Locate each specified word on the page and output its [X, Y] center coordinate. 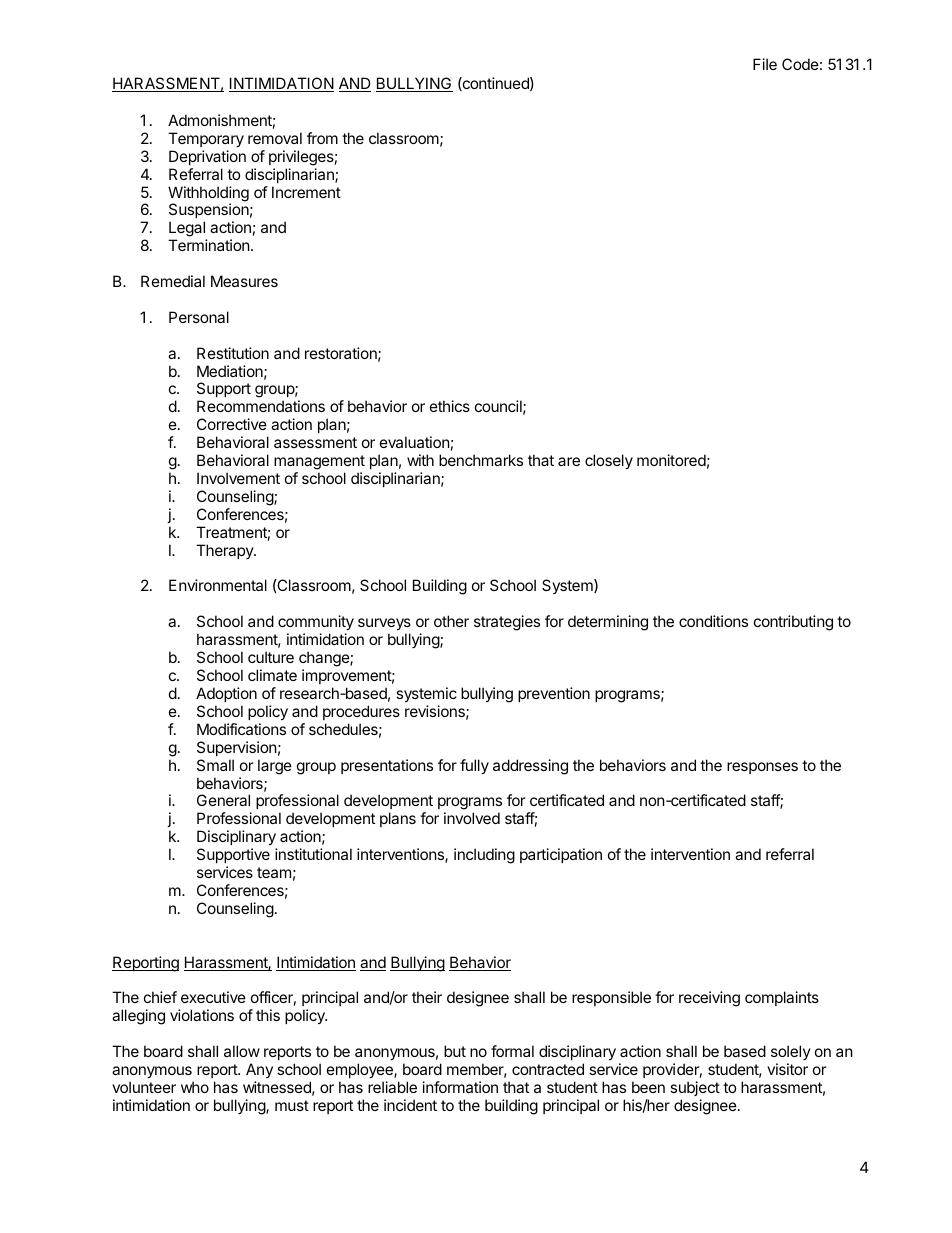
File [765, 64]
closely [609, 461]
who [195, 1087]
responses [762, 768]
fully [474, 766]
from [322, 138]
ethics [450, 406]
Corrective [232, 424]
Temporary [206, 139]
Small [215, 765]
